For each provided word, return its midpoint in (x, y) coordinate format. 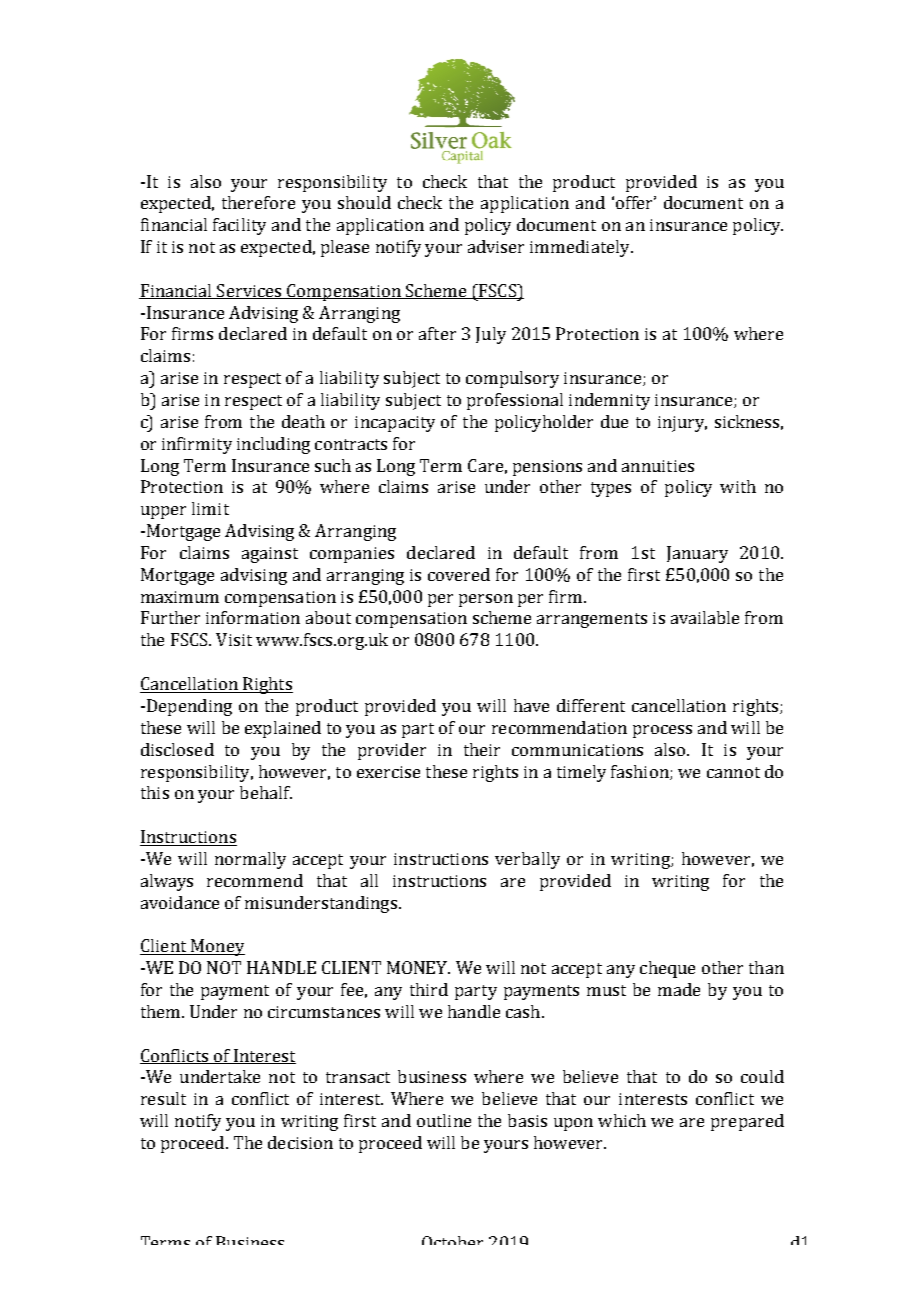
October (452, 1240)
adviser (496, 246)
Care (485, 465)
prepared (747, 1122)
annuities (658, 466)
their (482, 749)
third (429, 989)
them (162, 1011)
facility (239, 226)
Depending (189, 707)
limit (210, 508)
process (662, 731)
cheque (667, 969)
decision (300, 1142)
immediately (581, 248)
